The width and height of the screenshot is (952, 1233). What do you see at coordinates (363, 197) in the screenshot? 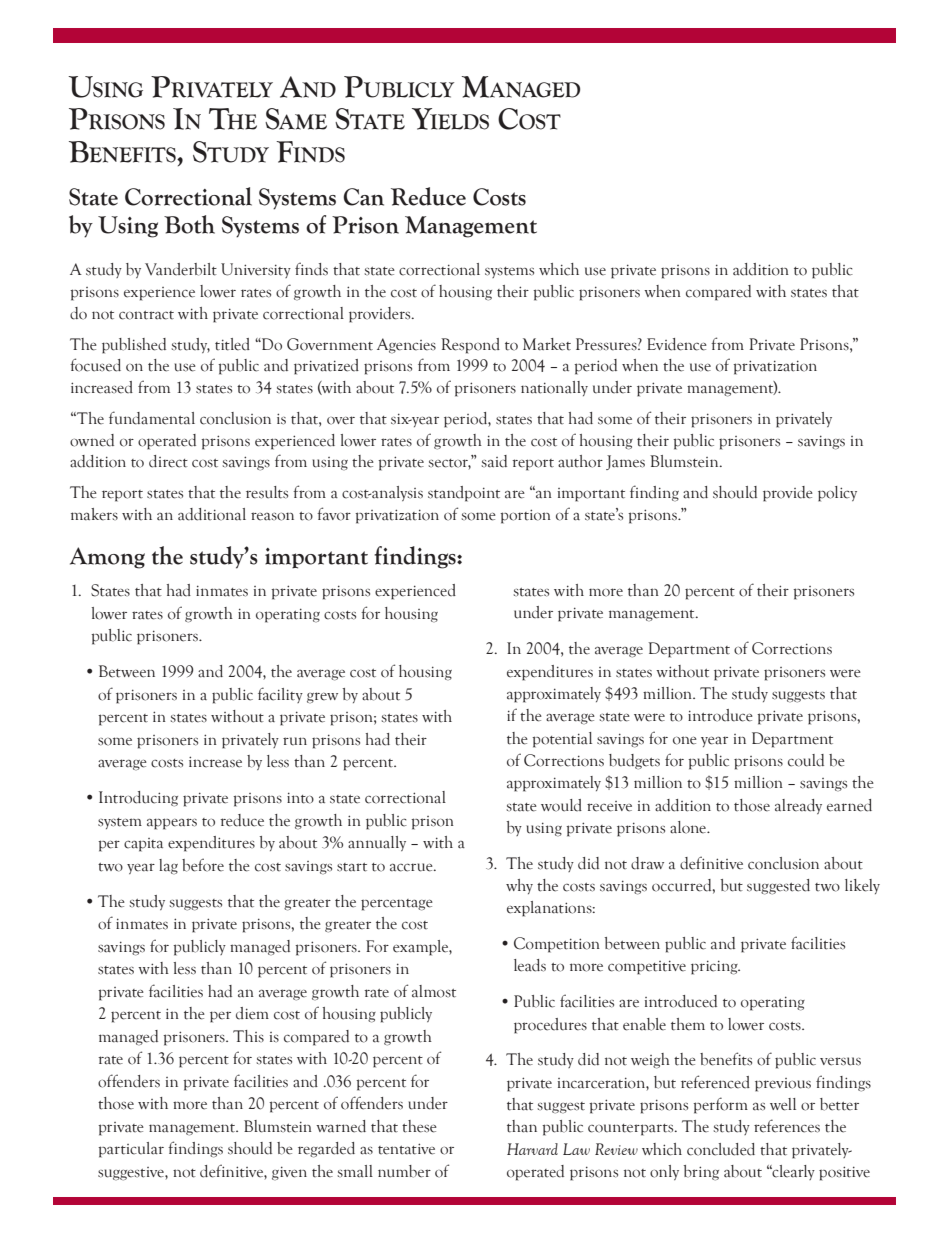
I see `Can` at bounding box center [363, 197].
